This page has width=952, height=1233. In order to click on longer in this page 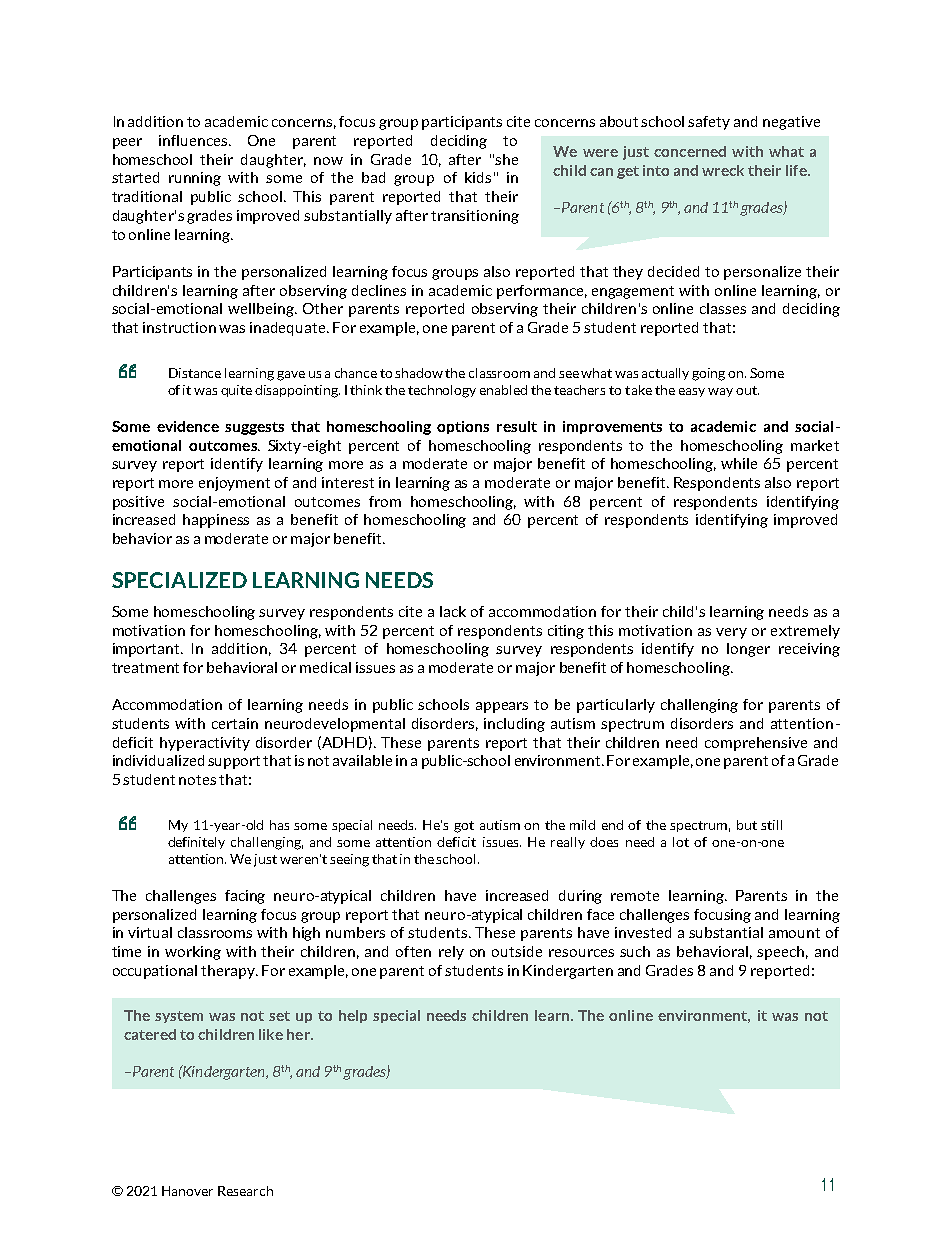, I will do `click(748, 650)`.
